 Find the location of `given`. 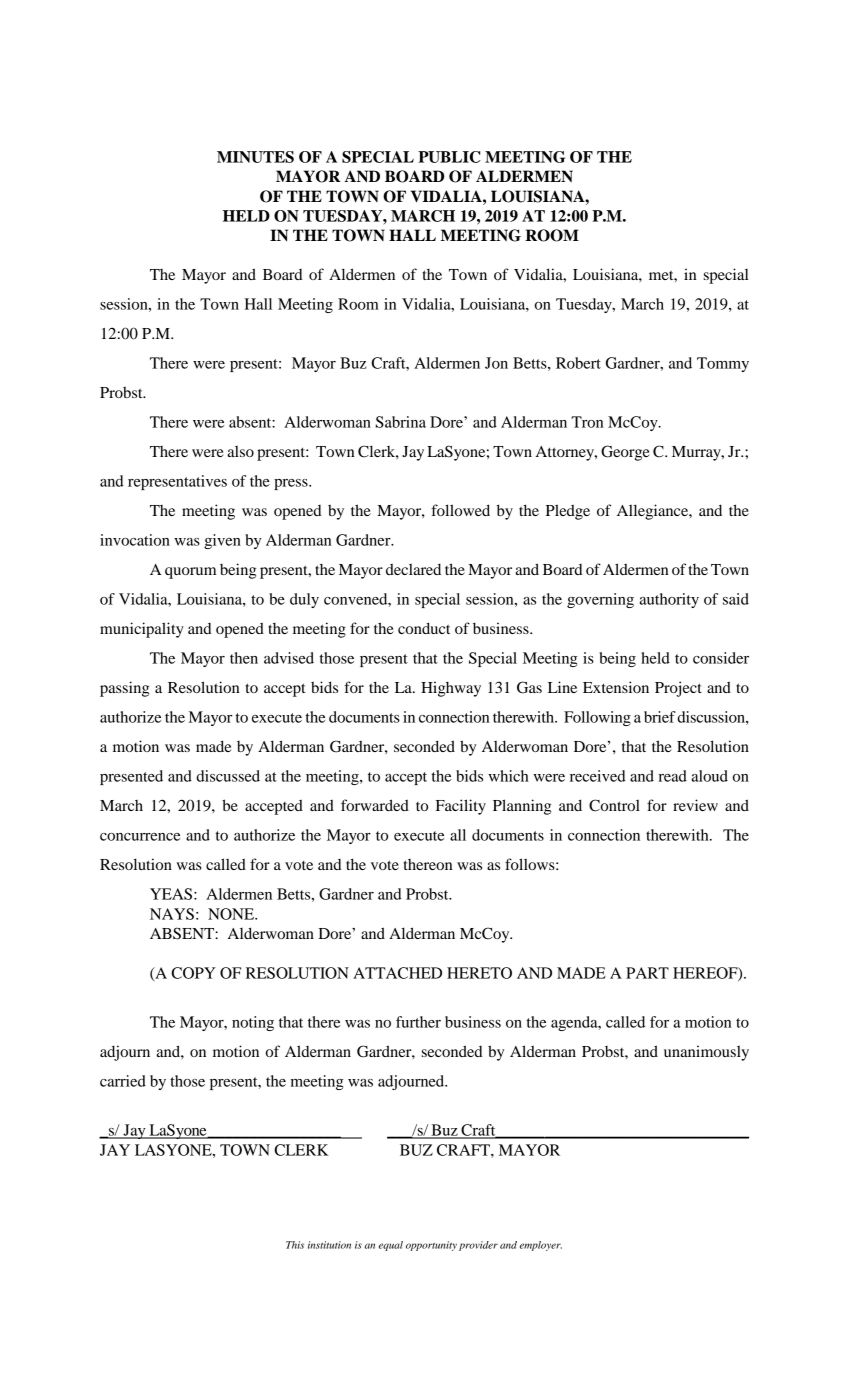

given is located at coordinates (222, 541).
